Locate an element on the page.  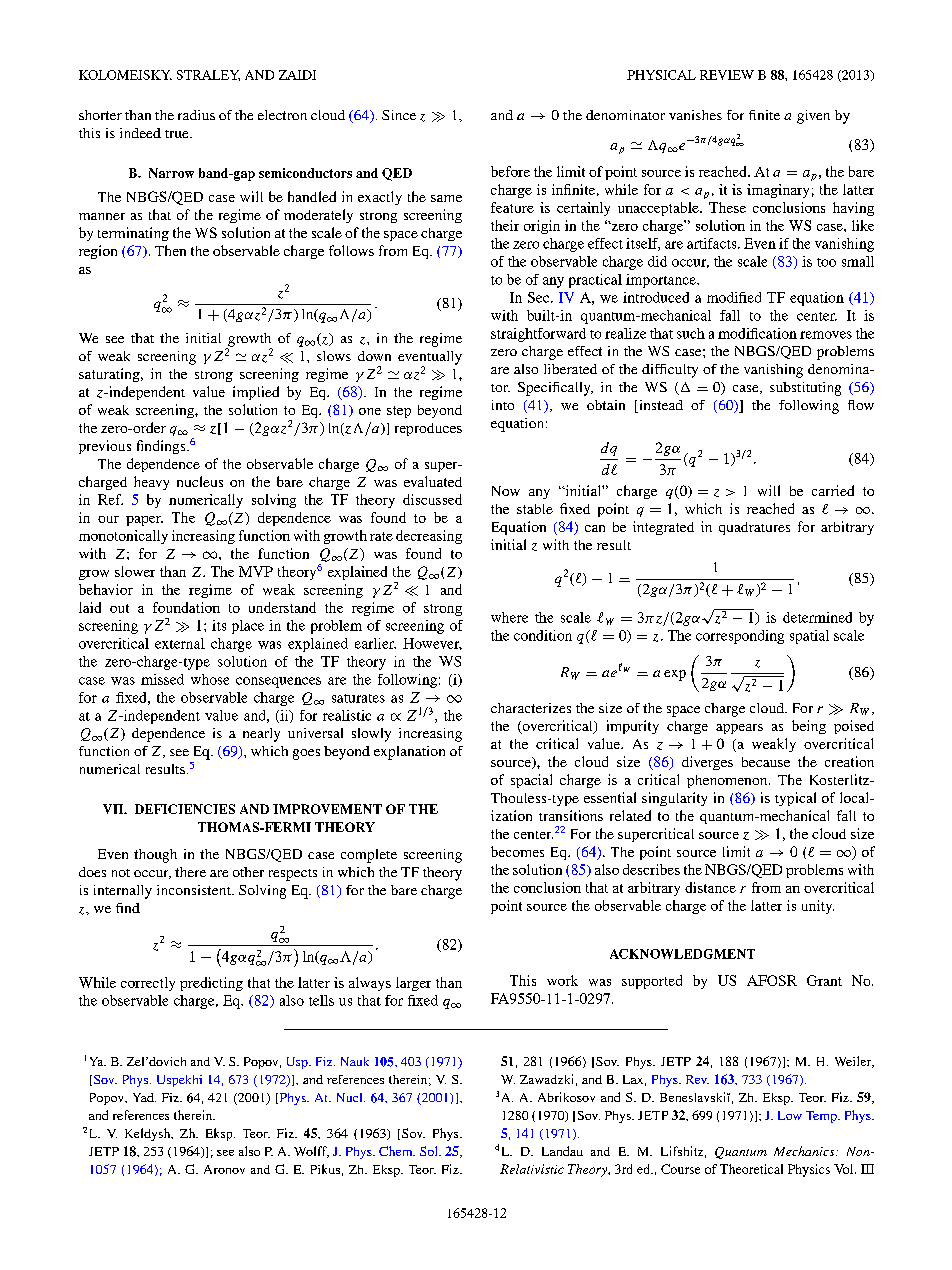
Since is located at coordinates (399, 115).
